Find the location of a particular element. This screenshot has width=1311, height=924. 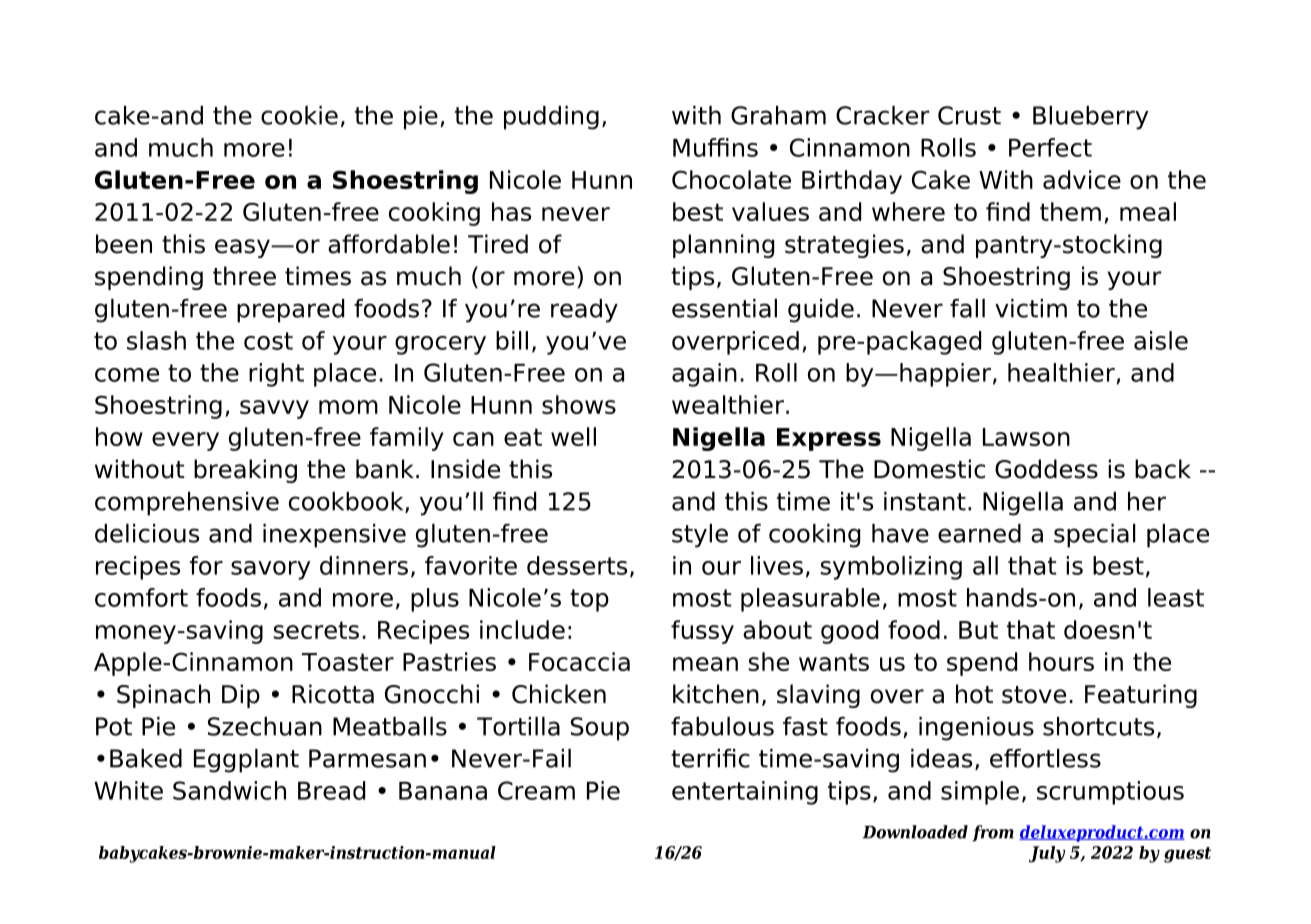

style is located at coordinates (700, 536).
